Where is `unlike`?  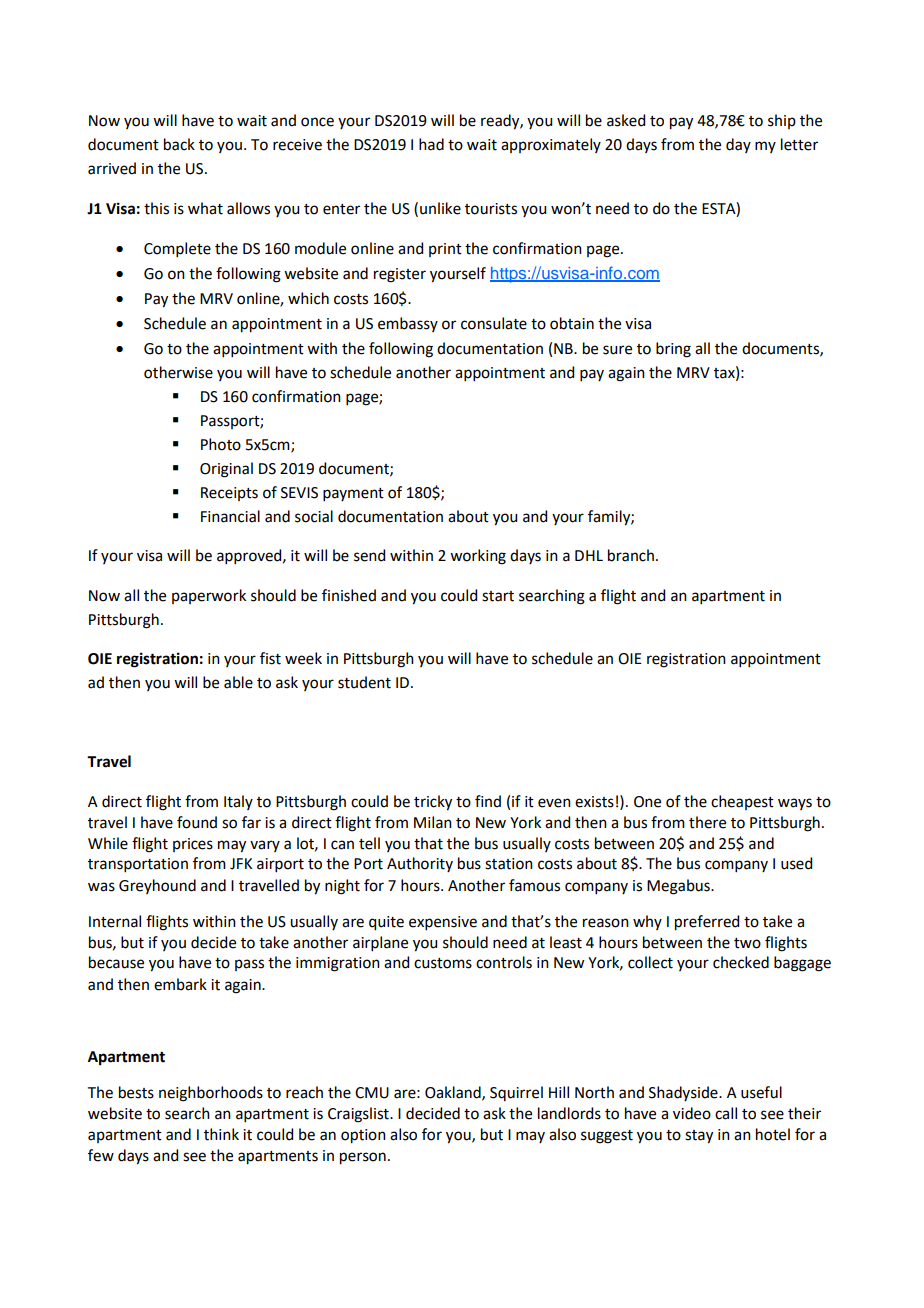 unlike is located at coordinates (440, 208).
